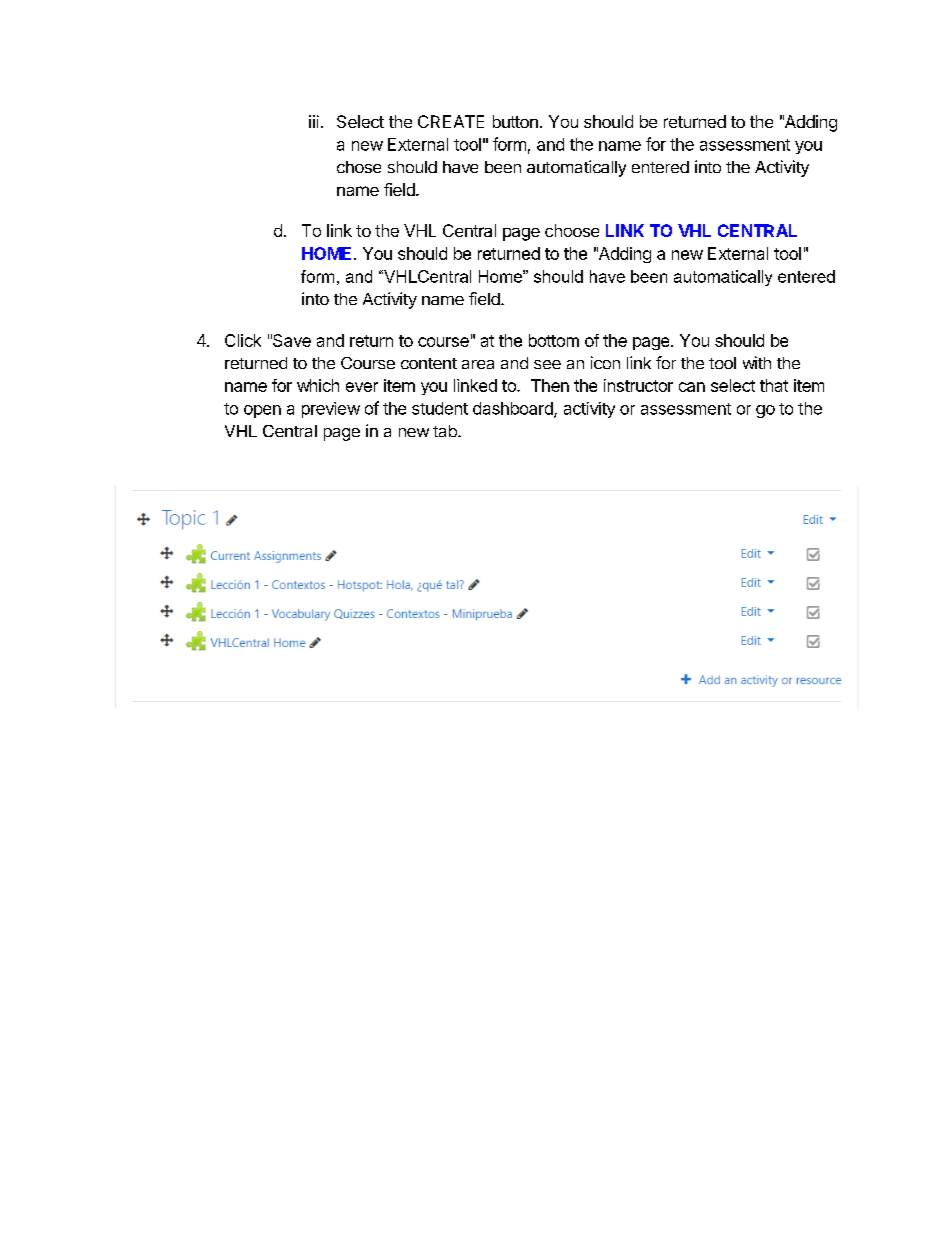 This screenshot has width=952, height=1233. Describe the element at coordinates (331, 410) in the screenshot. I see `preview` at that location.
